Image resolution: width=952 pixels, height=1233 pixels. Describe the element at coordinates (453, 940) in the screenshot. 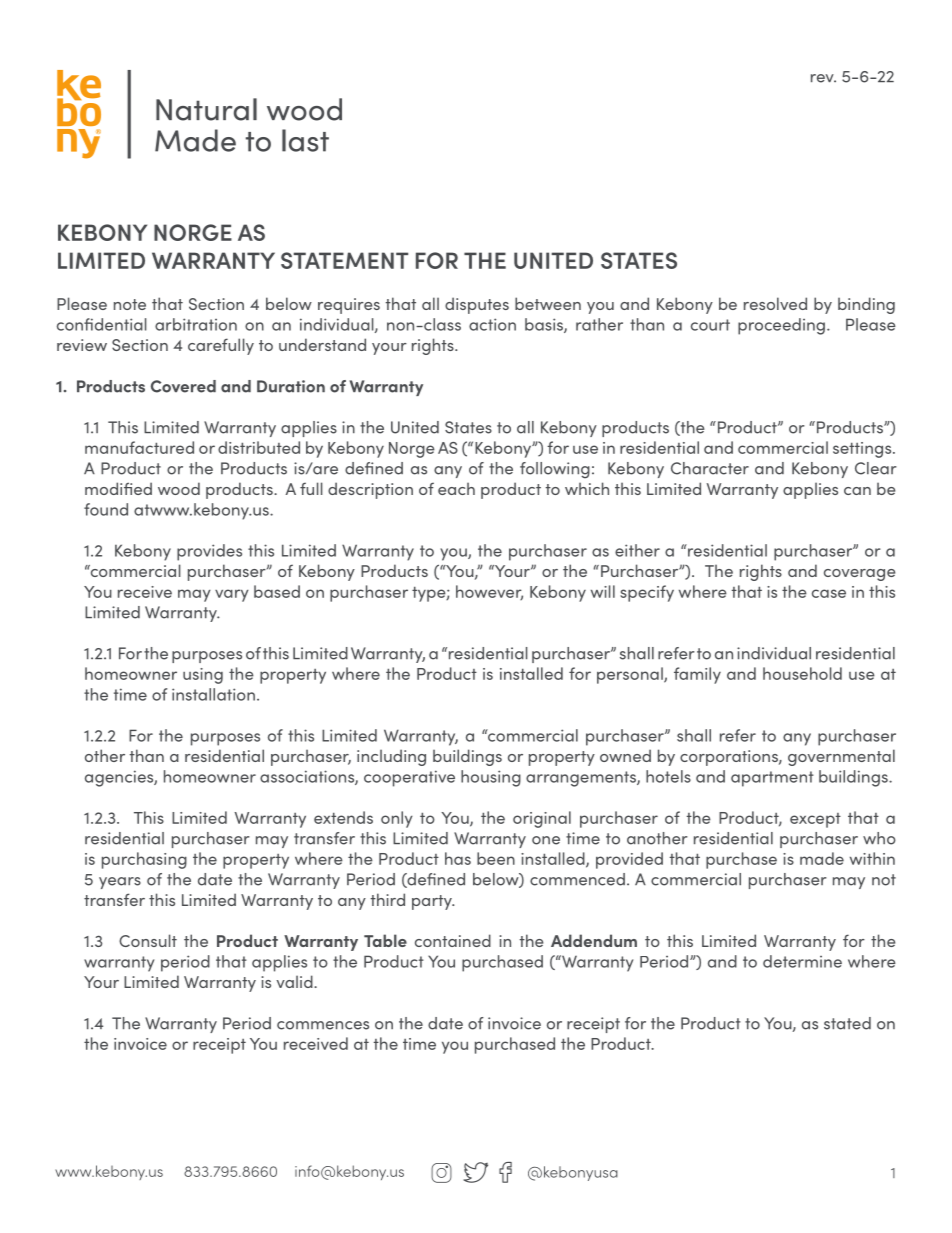

I see `contained` at that location.
